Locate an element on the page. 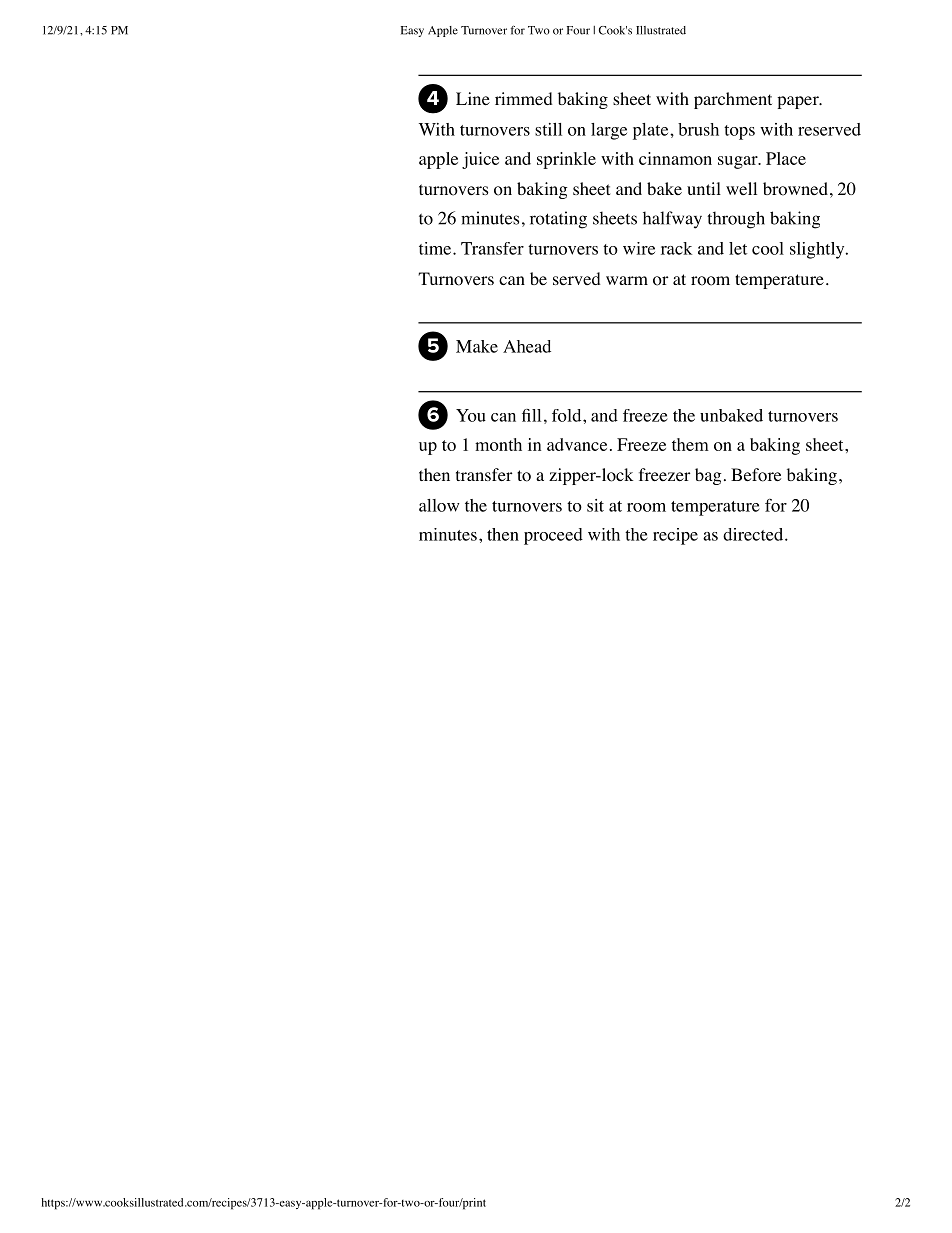 Image resolution: width=952 pixels, height=1233 pixels. allow is located at coordinates (439, 505).
